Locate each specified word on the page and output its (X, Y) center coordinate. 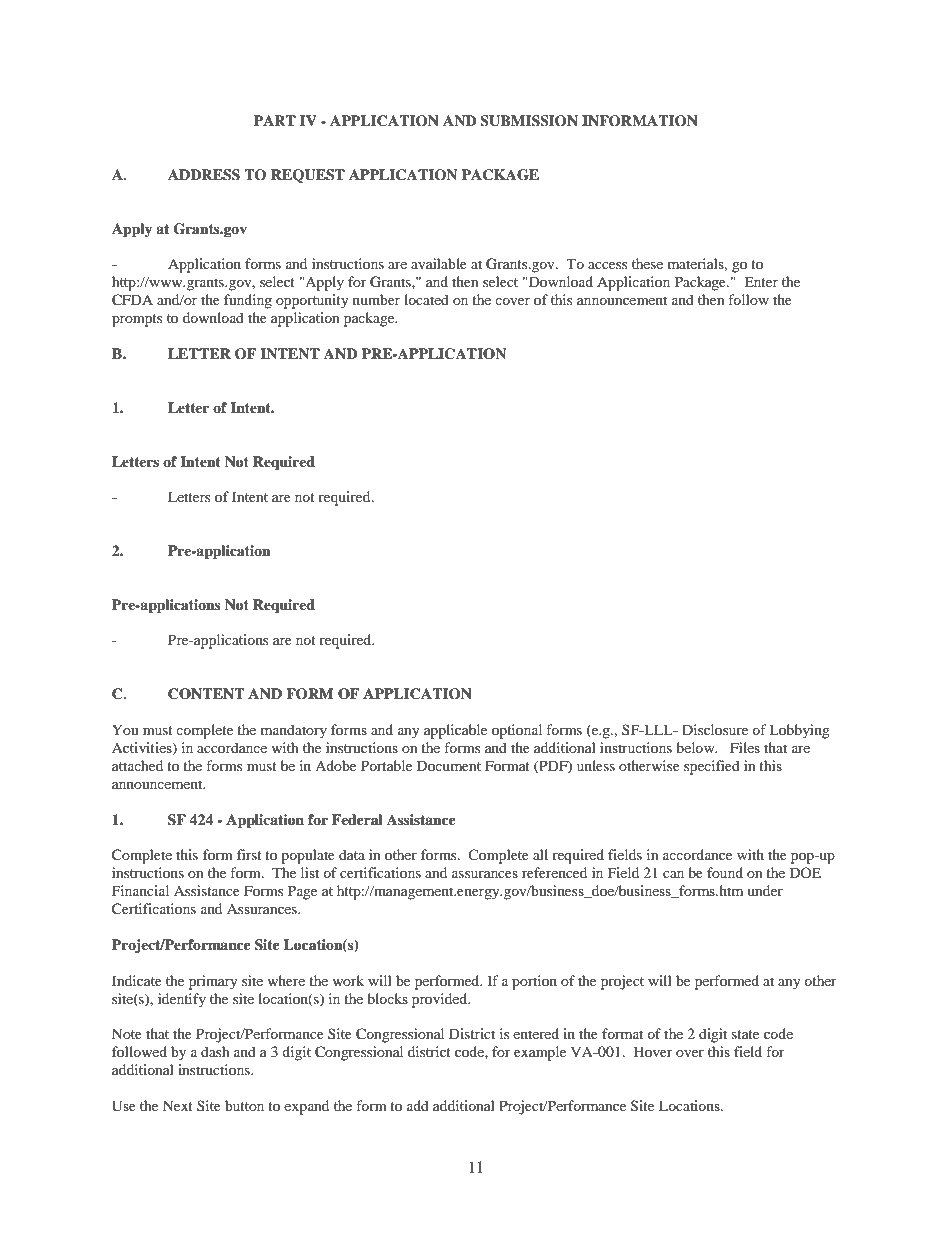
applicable (455, 731)
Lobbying (799, 731)
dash (215, 1051)
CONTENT (206, 694)
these (647, 263)
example (540, 1053)
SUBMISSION (529, 121)
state (745, 1034)
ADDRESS (204, 175)
